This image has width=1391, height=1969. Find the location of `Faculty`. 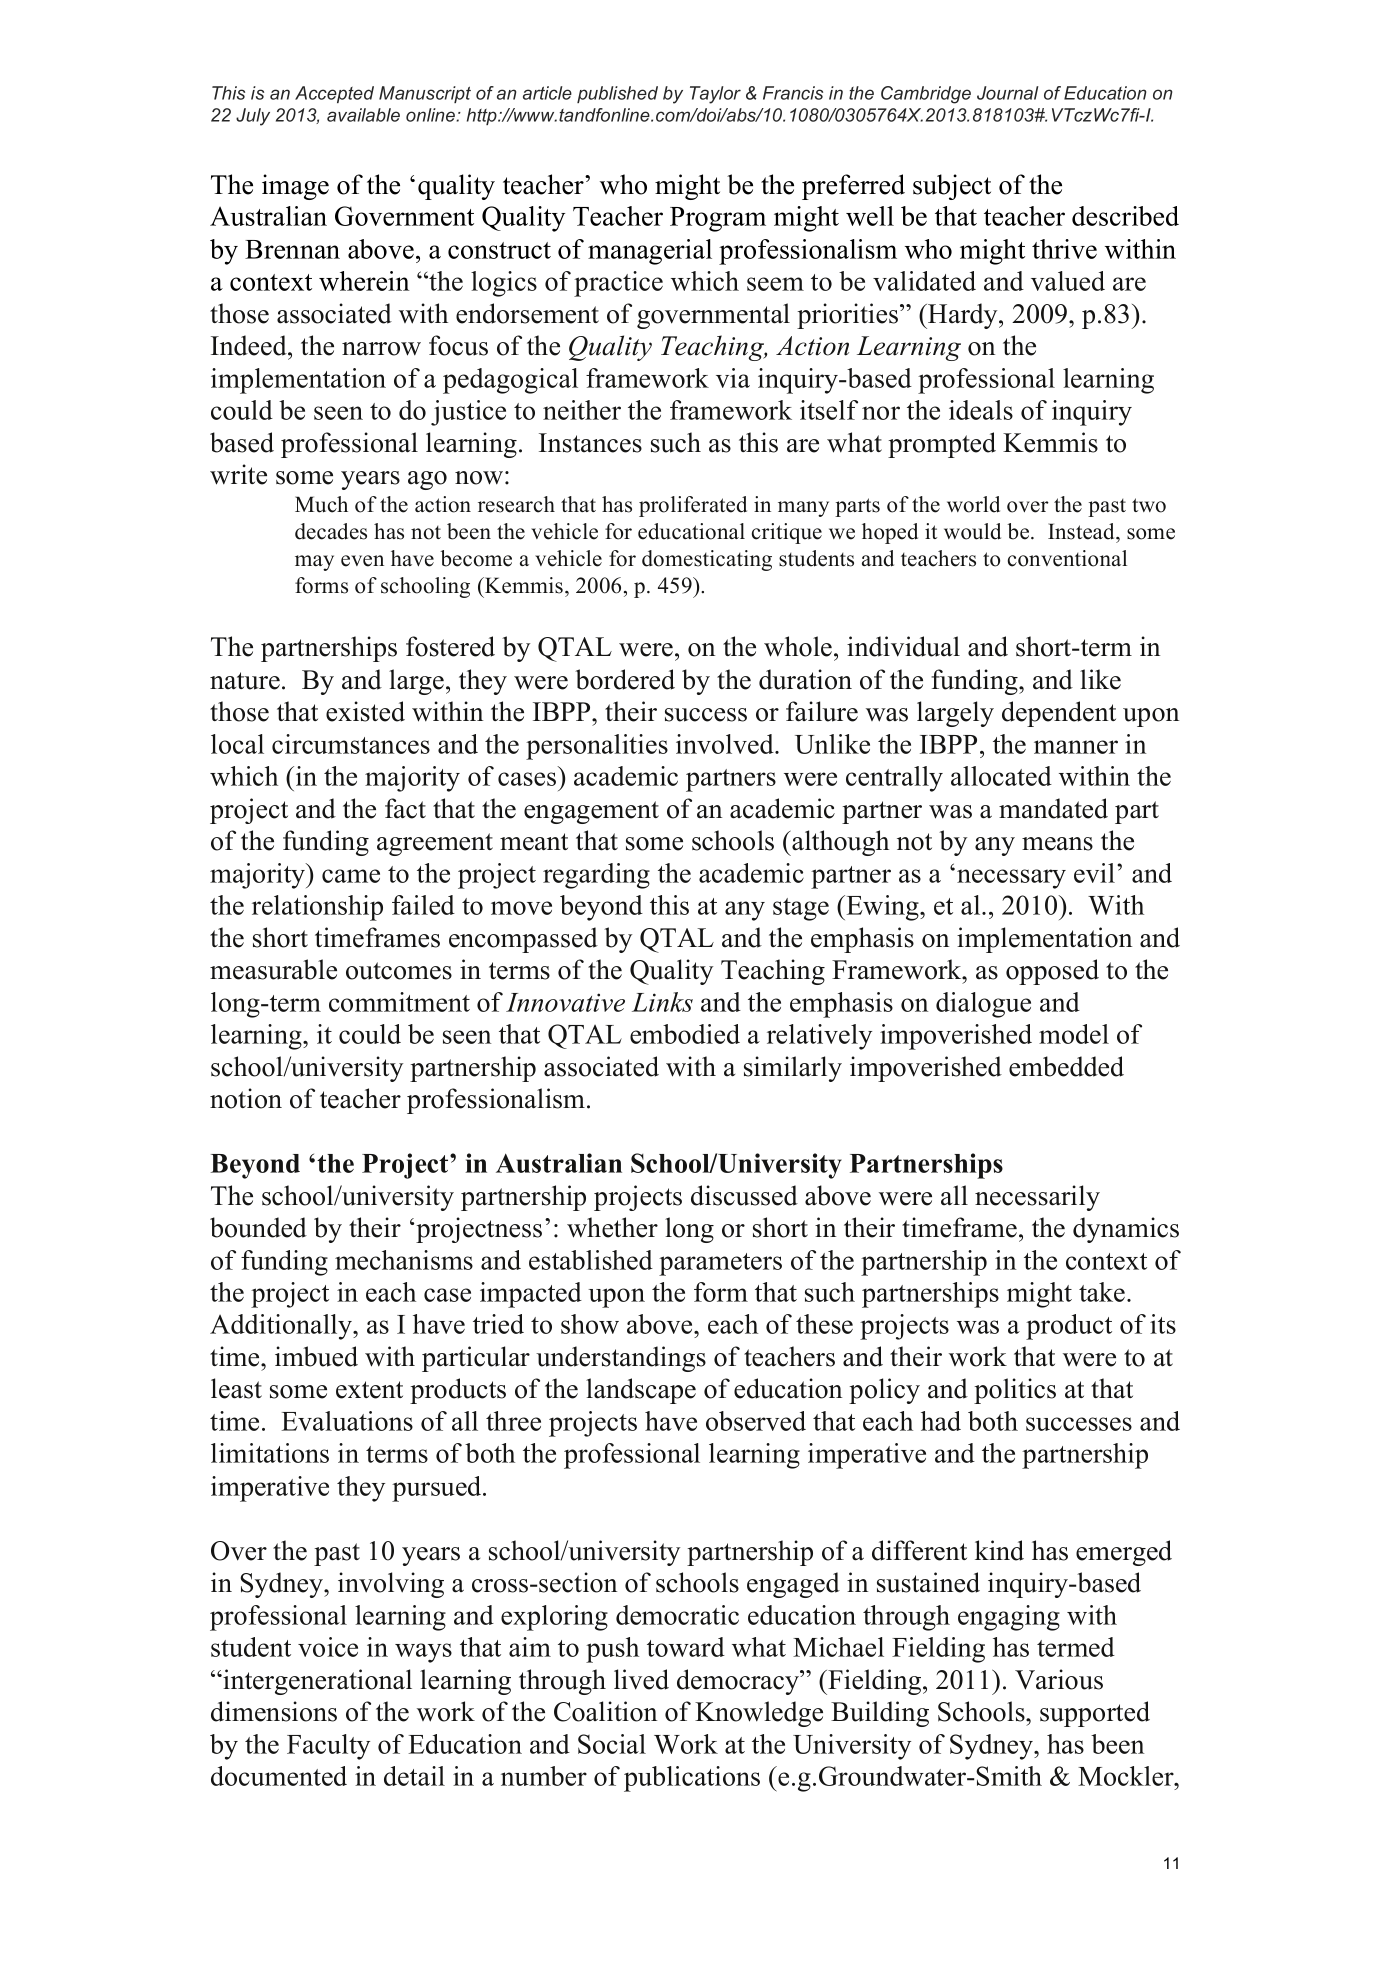

Faculty is located at coordinates (328, 1747).
